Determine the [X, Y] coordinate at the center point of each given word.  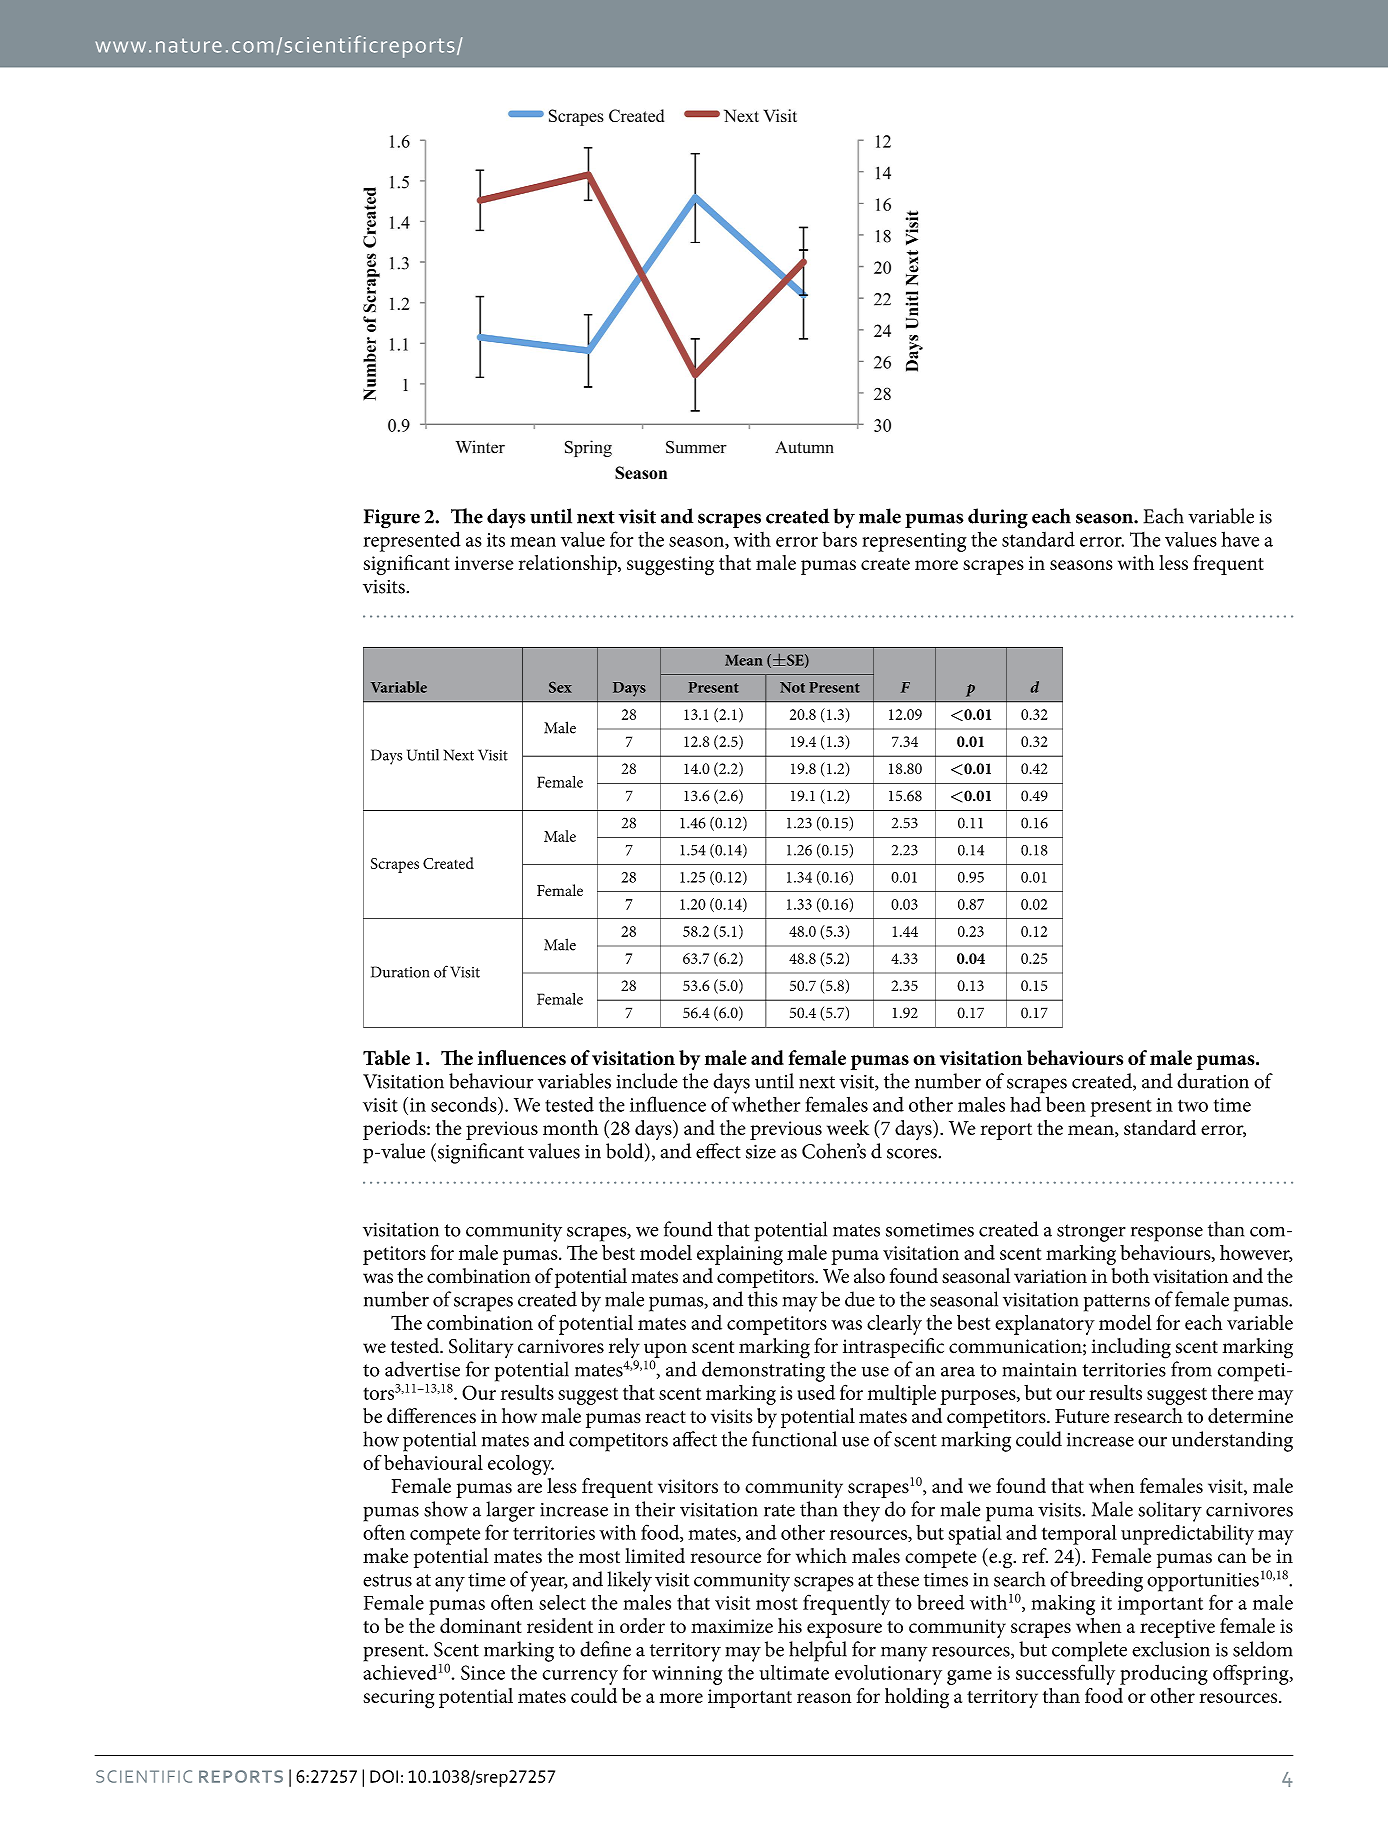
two [1193, 1105]
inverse [484, 563]
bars [839, 539]
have [1240, 539]
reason [824, 1698]
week [848, 1127]
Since [483, 1672]
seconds [465, 1104]
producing [1164, 1674]
